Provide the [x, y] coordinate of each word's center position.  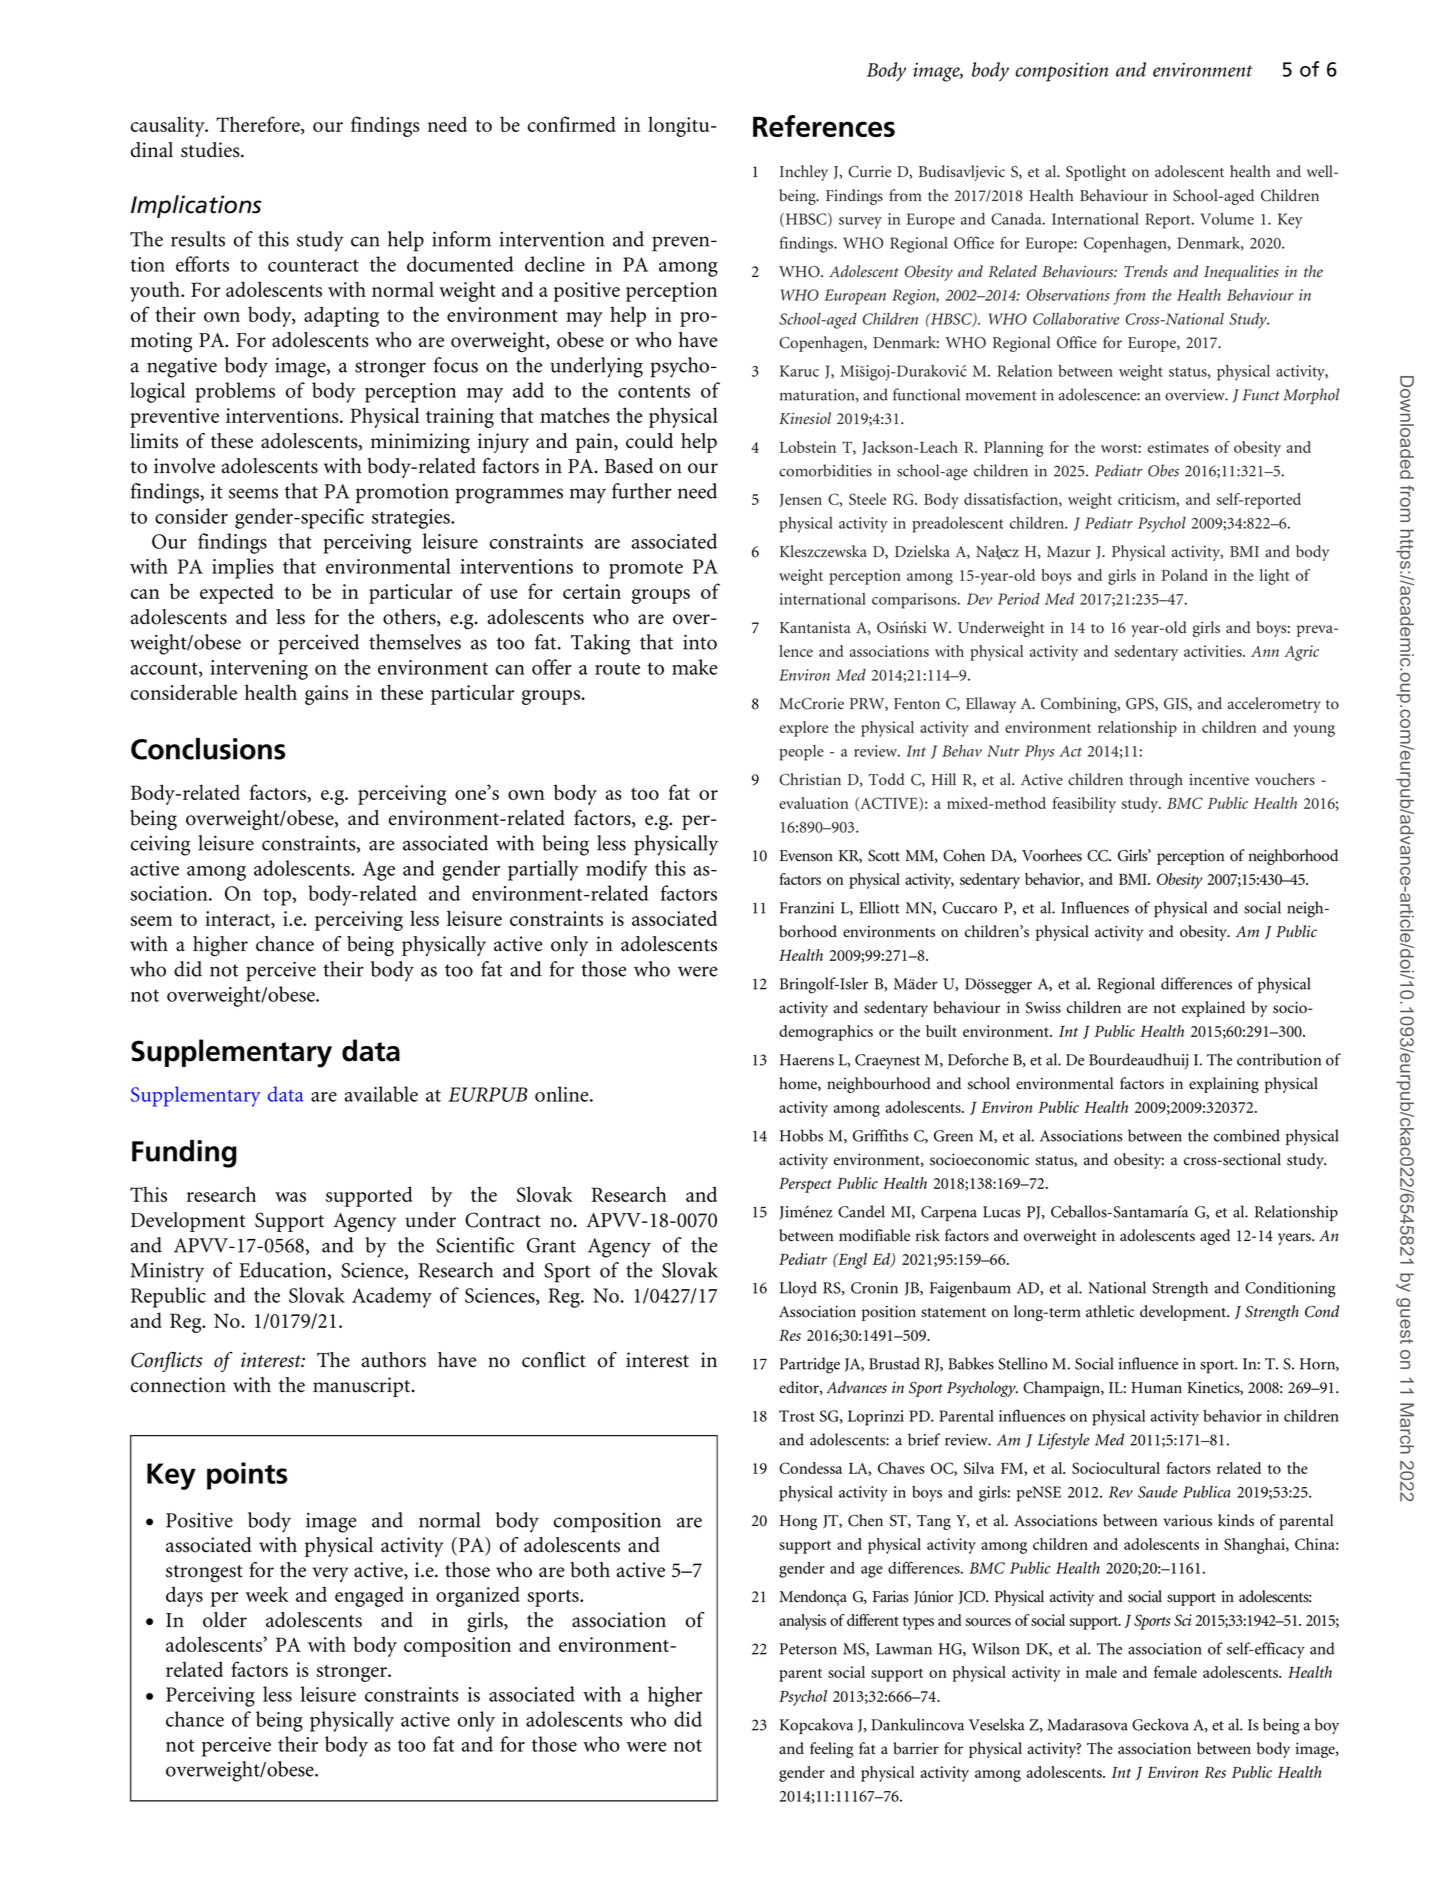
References [824, 126]
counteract [313, 265]
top [278, 897]
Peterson [808, 1649]
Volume [1227, 219]
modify [617, 870]
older [225, 1620]
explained [1213, 1009]
